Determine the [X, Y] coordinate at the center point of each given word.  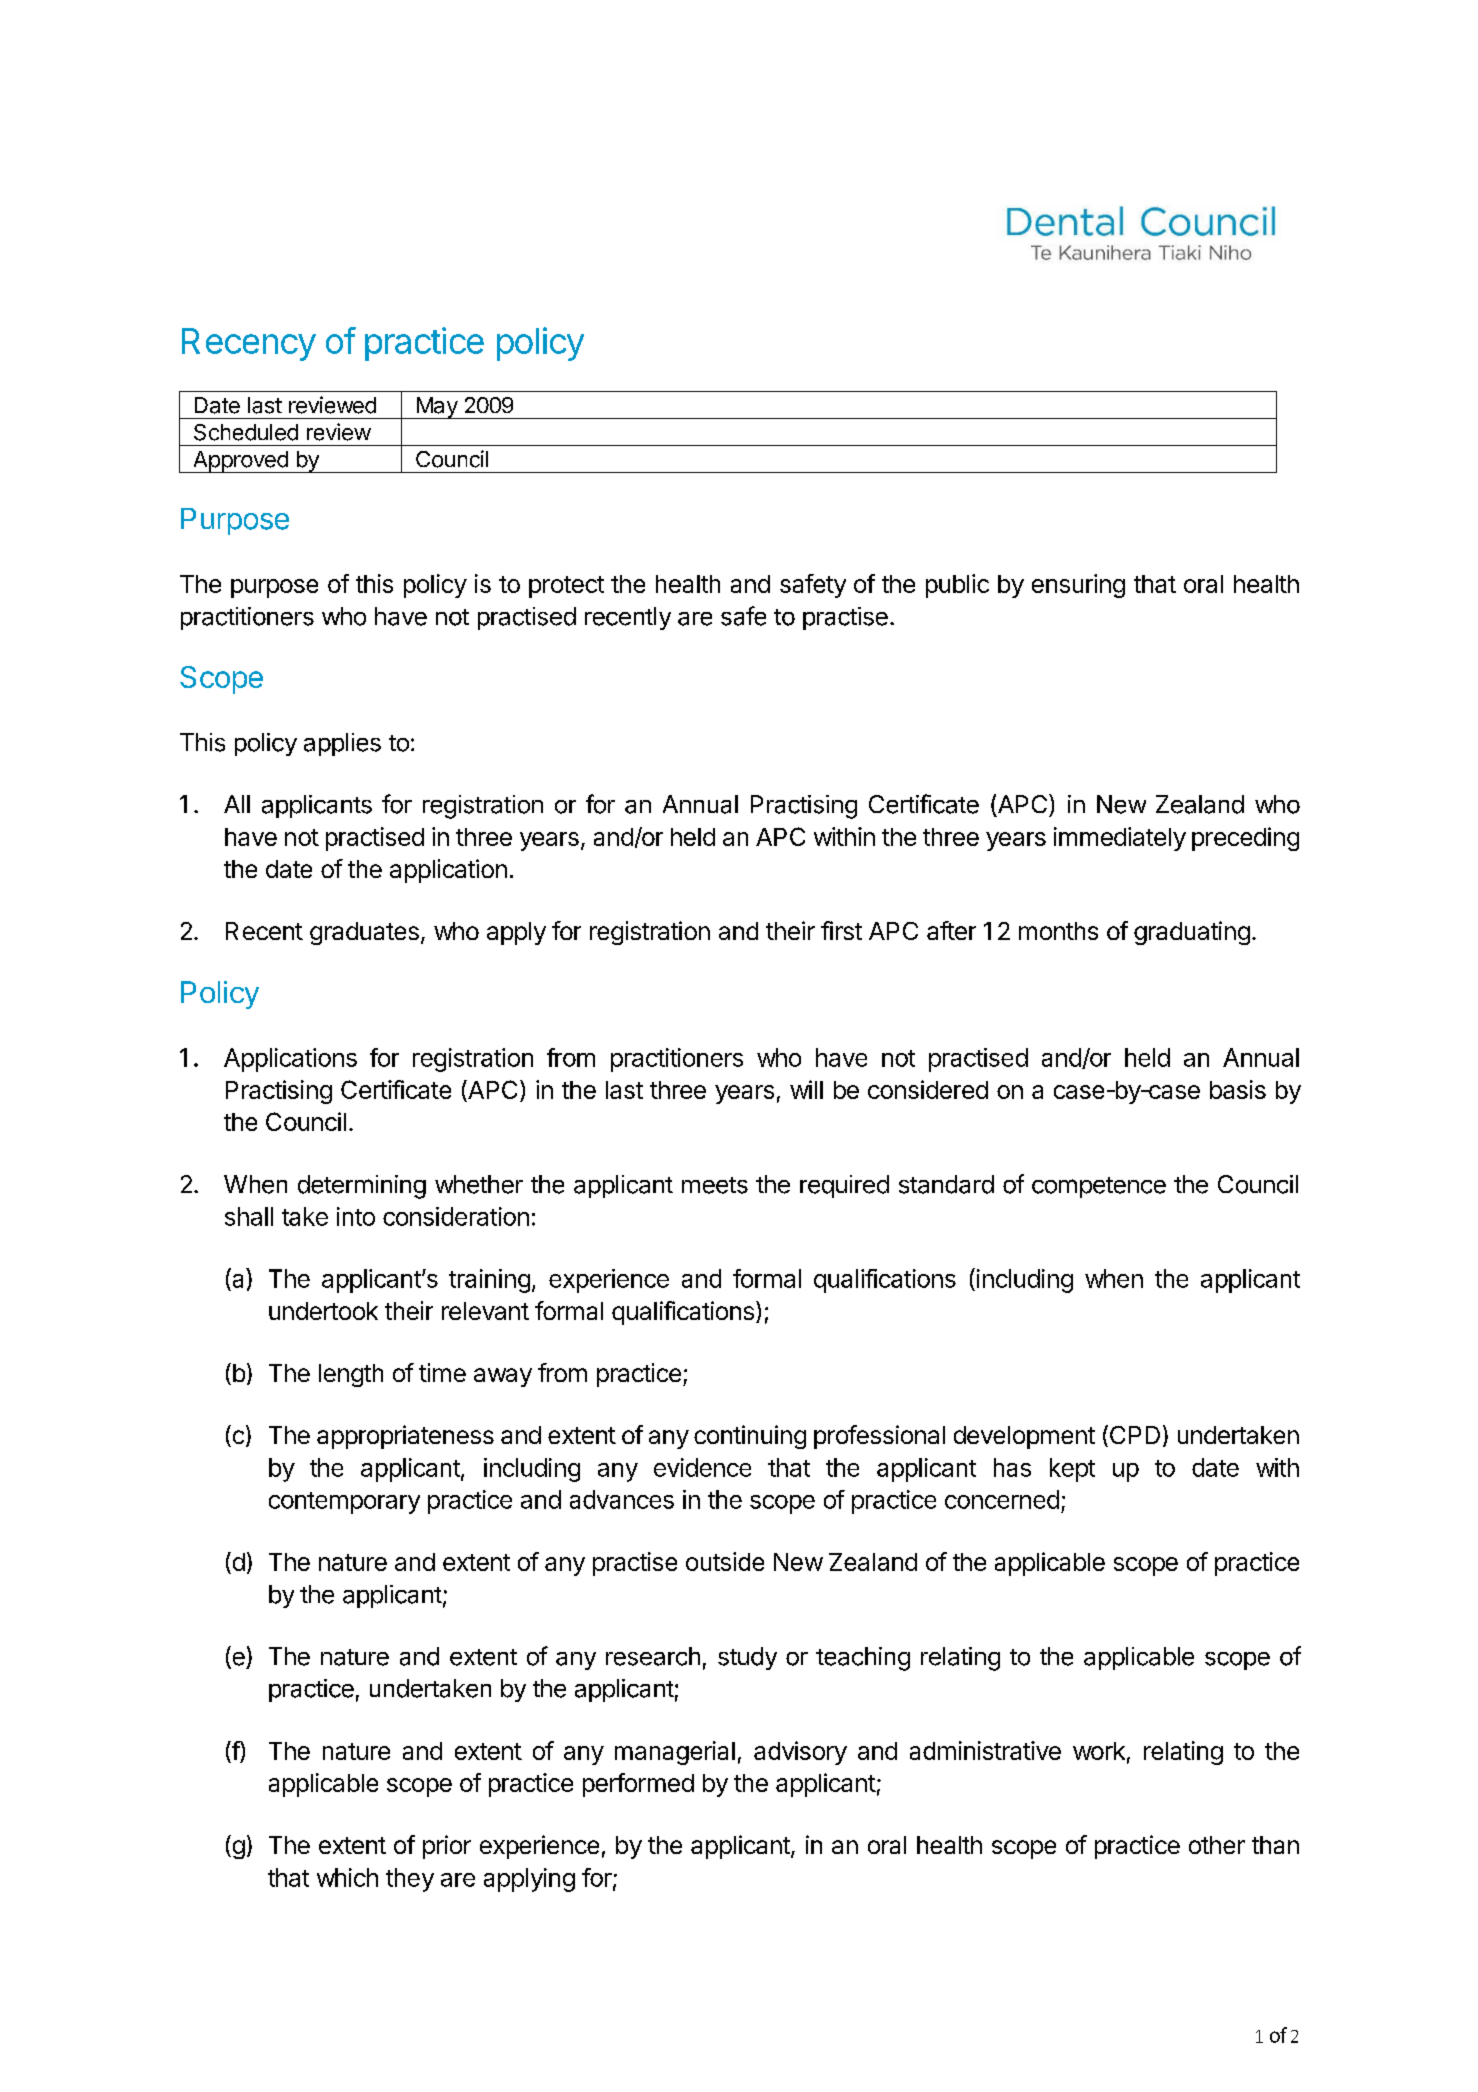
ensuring [1078, 586]
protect [566, 587]
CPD [1133, 1436]
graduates [364, 933]
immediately [1120, 839]
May [436, 408]
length [351, 1375]
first [841, 930]
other [1217, 1845]
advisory [800, 1753]
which [347, 1877]
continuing [750, 1437]
